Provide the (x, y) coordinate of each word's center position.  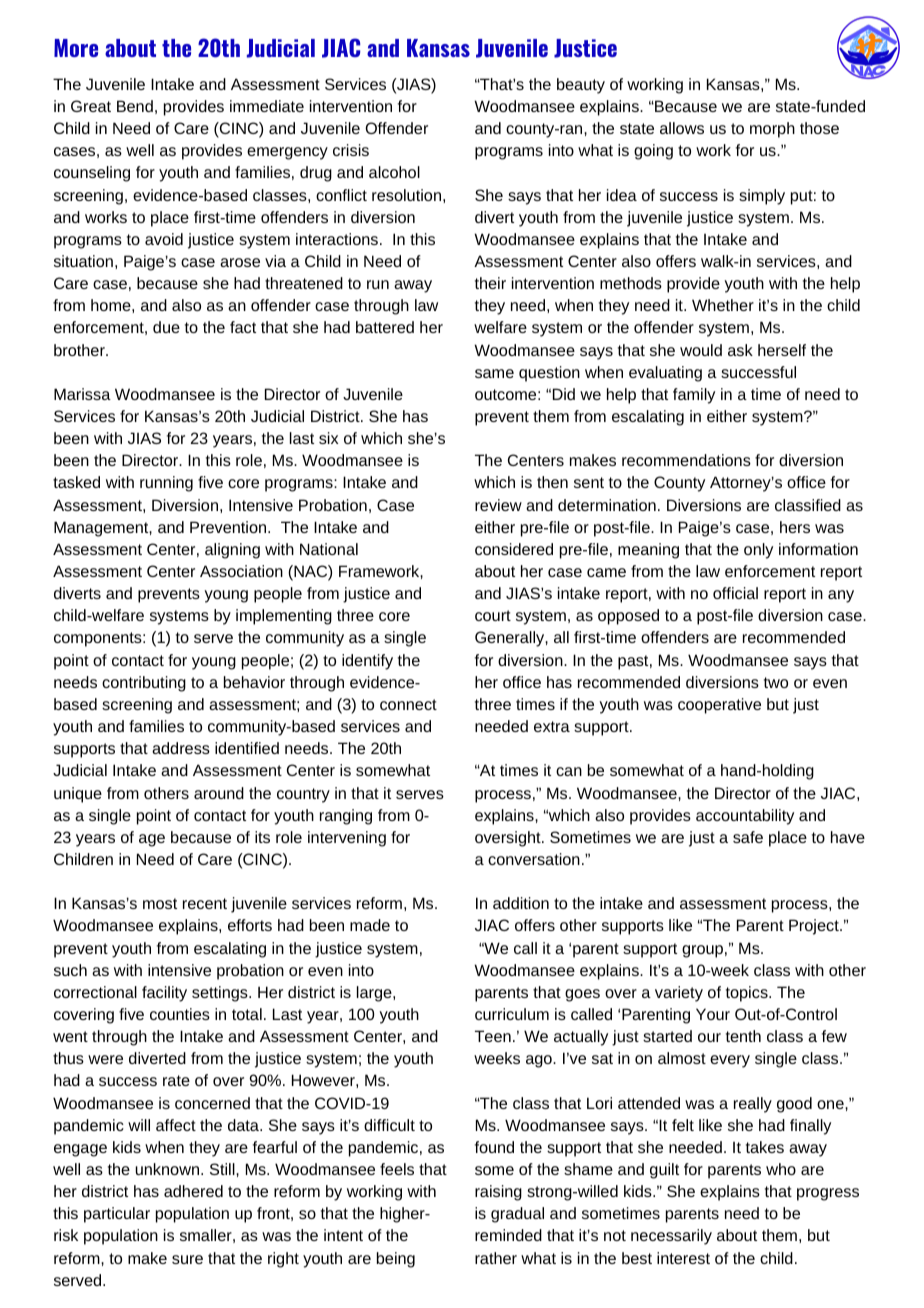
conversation (534, 859)
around (219, 793)
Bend (135, 106)
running (166, 484)
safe (748, 837)
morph (772, 130)
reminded (508, 1235)
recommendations (686, 460)
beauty (581, 86)
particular (117, 1215)
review (498, 505)
